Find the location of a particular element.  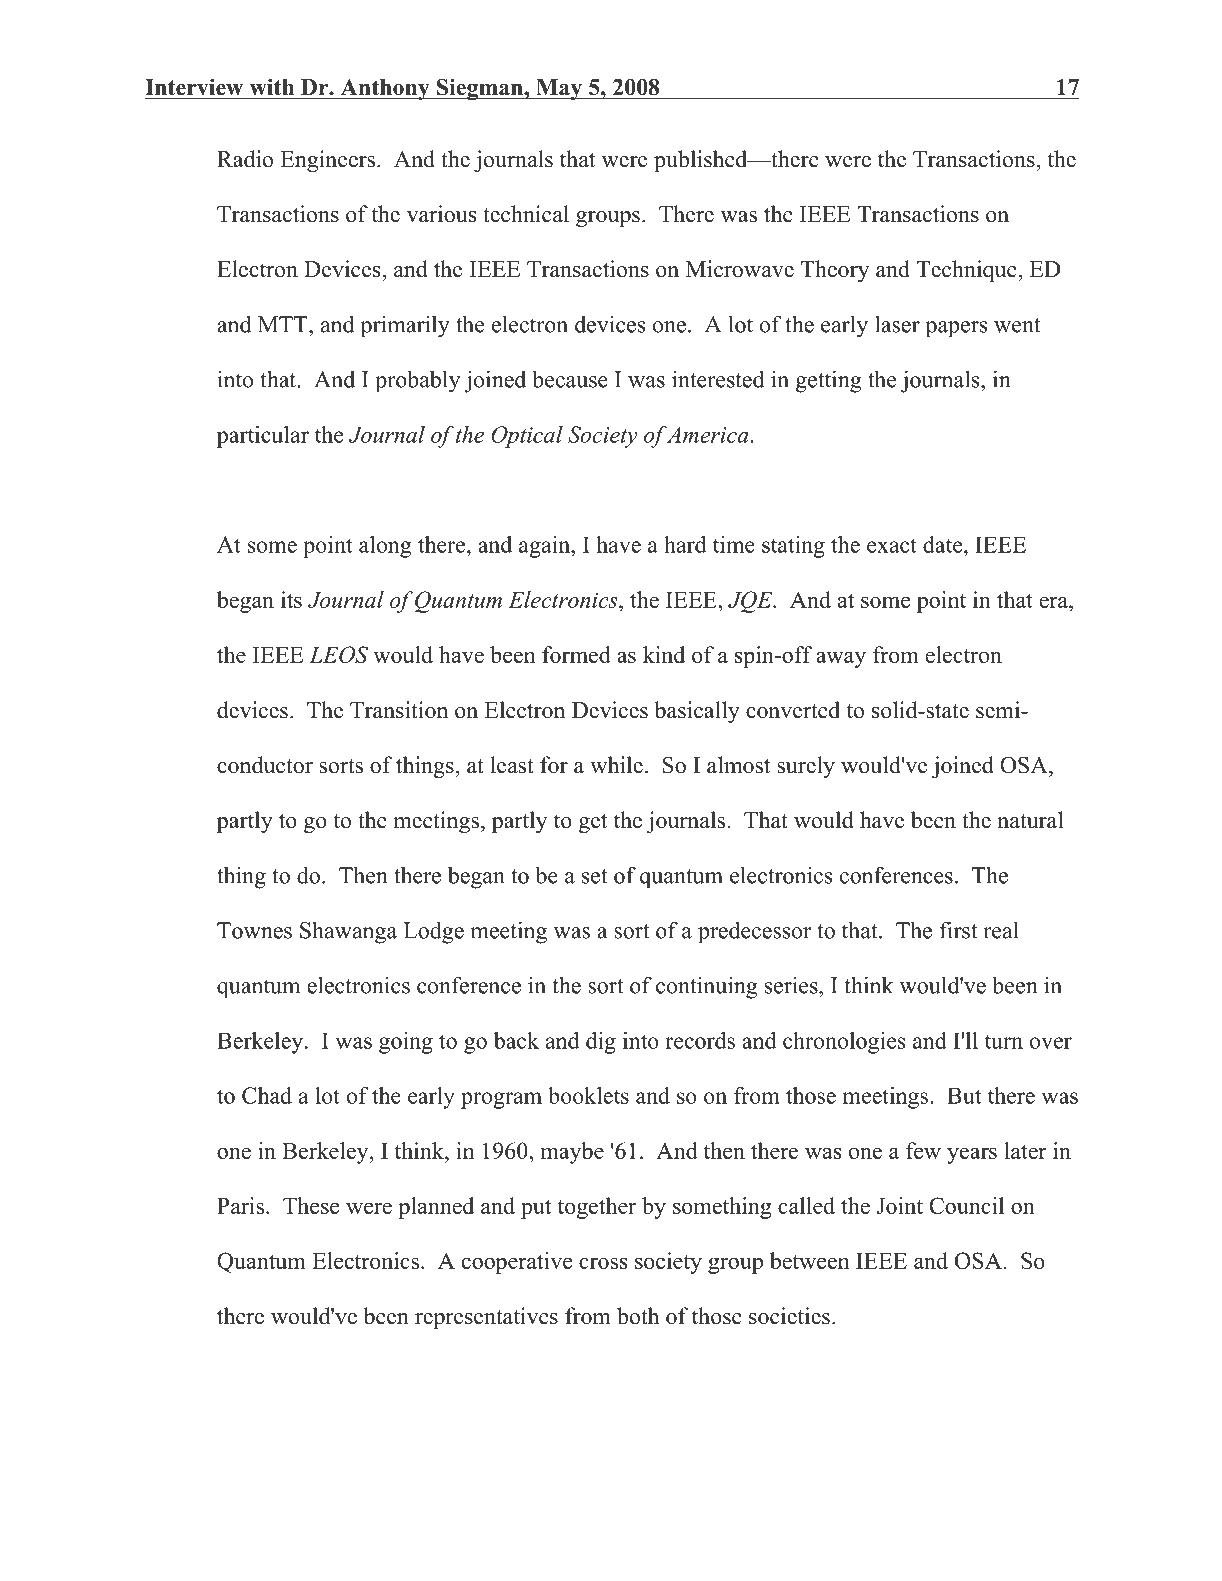

These is located at coordinates (311, 1205).
